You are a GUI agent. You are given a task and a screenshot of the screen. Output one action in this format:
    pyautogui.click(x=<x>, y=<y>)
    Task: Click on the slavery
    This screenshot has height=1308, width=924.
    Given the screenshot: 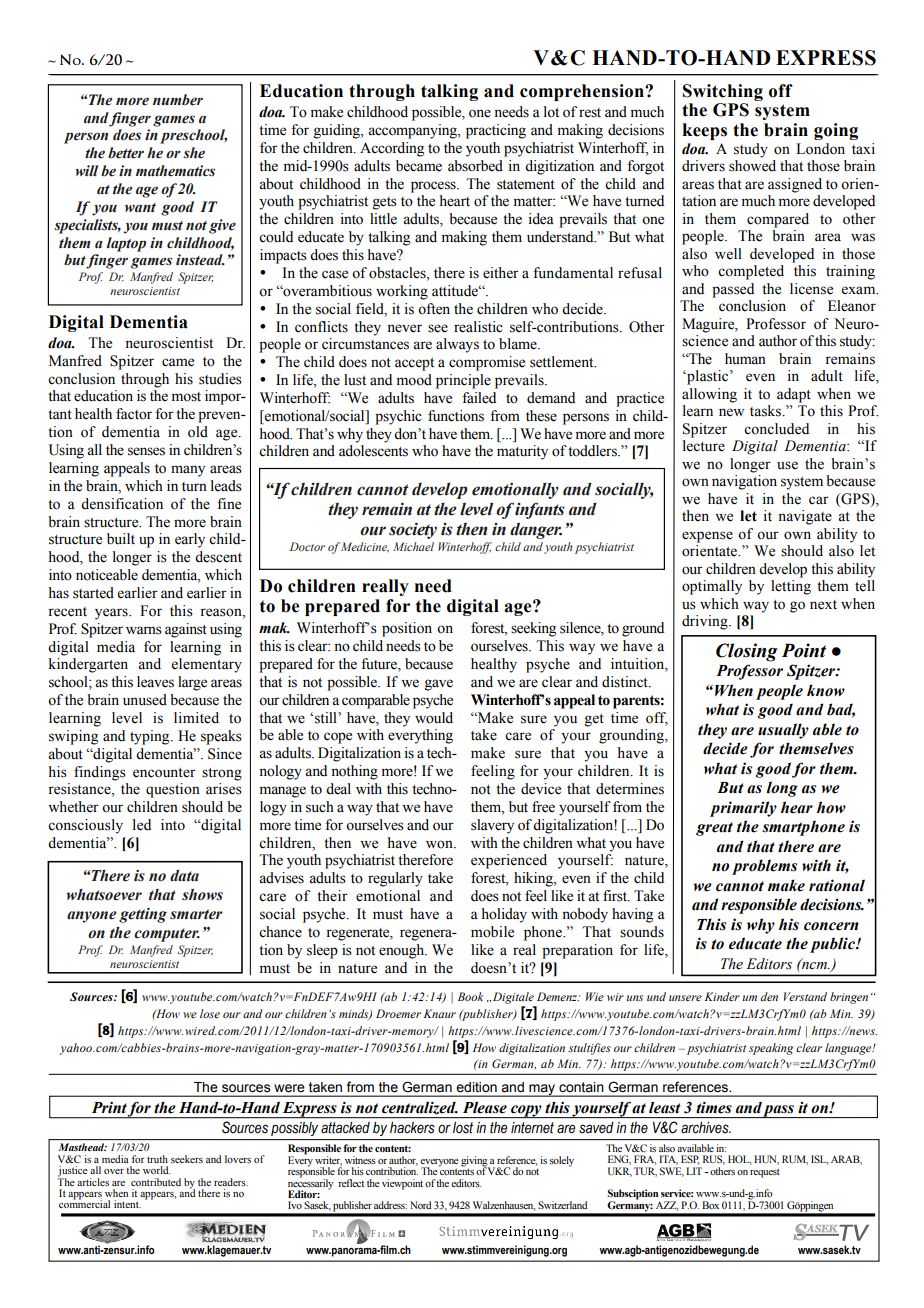 What is the action you would take?
    pyautogui.click(x=492, y=826)
